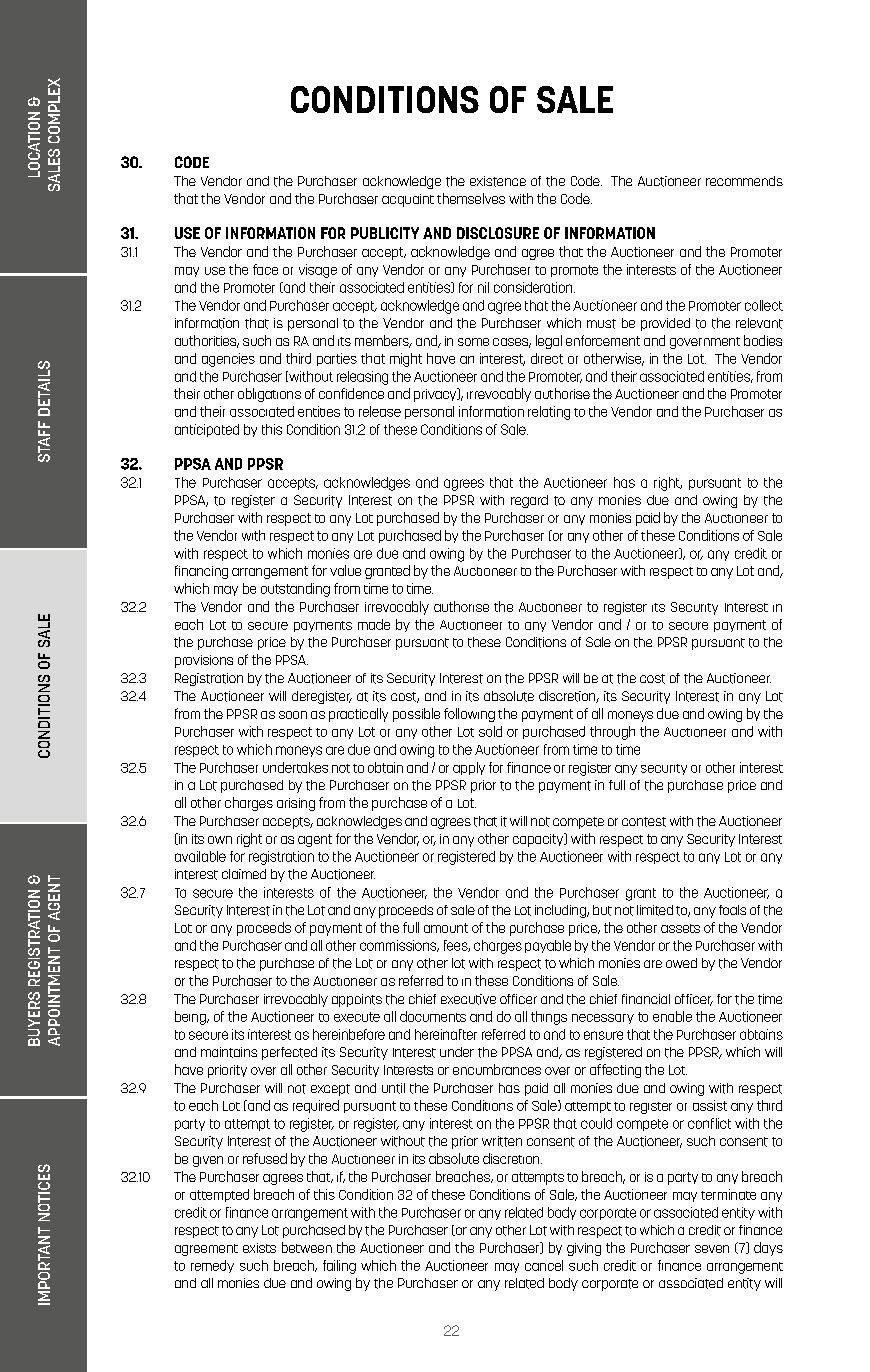 The image size is (870, 1372). Describe the element at coordinates (744, 181) in the screenshot. I see `recommends` at that location.
